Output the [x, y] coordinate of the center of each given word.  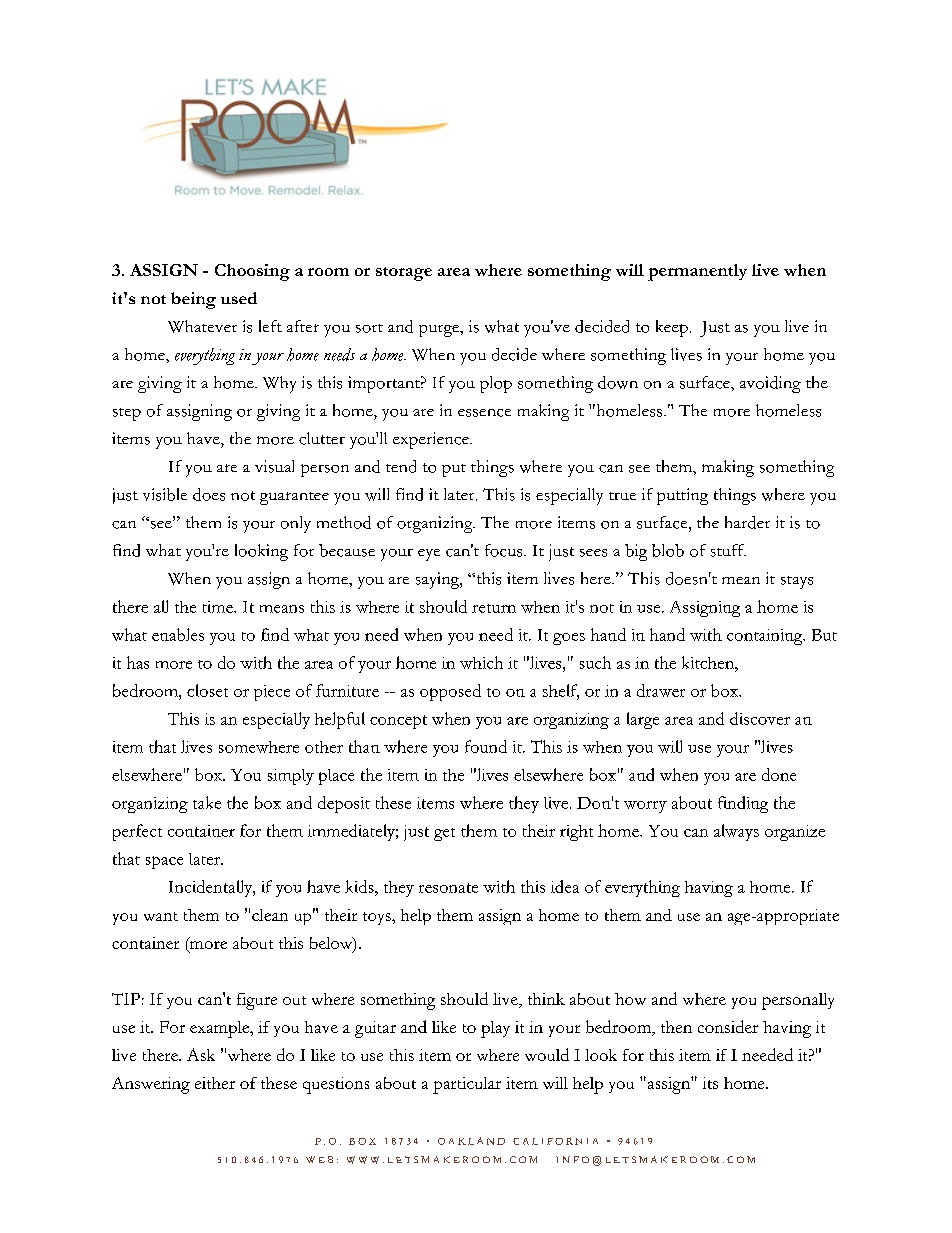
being [193, 300]
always [736, 832]
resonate [448, 888]
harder [747, 522]
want [161, 916]
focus [505, 550]
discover [760, 718]
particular [467, 1085]
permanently [697, 272]
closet [207, 690]
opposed [450, 692]
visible [165, 494]
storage [404, 274]
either [215, 1083]
